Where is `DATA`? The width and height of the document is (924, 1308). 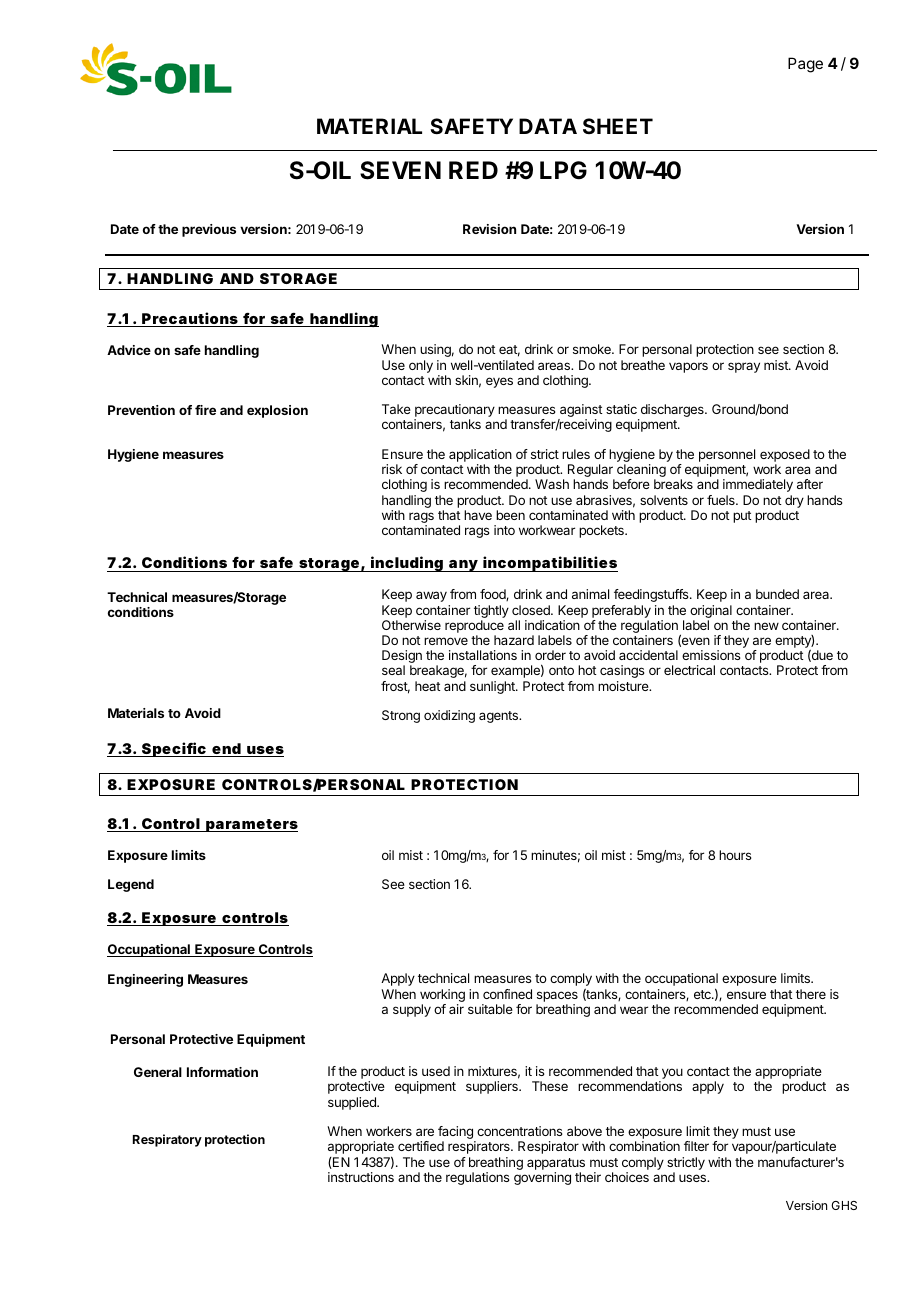 DATA is located at coordinates (548, 126).
